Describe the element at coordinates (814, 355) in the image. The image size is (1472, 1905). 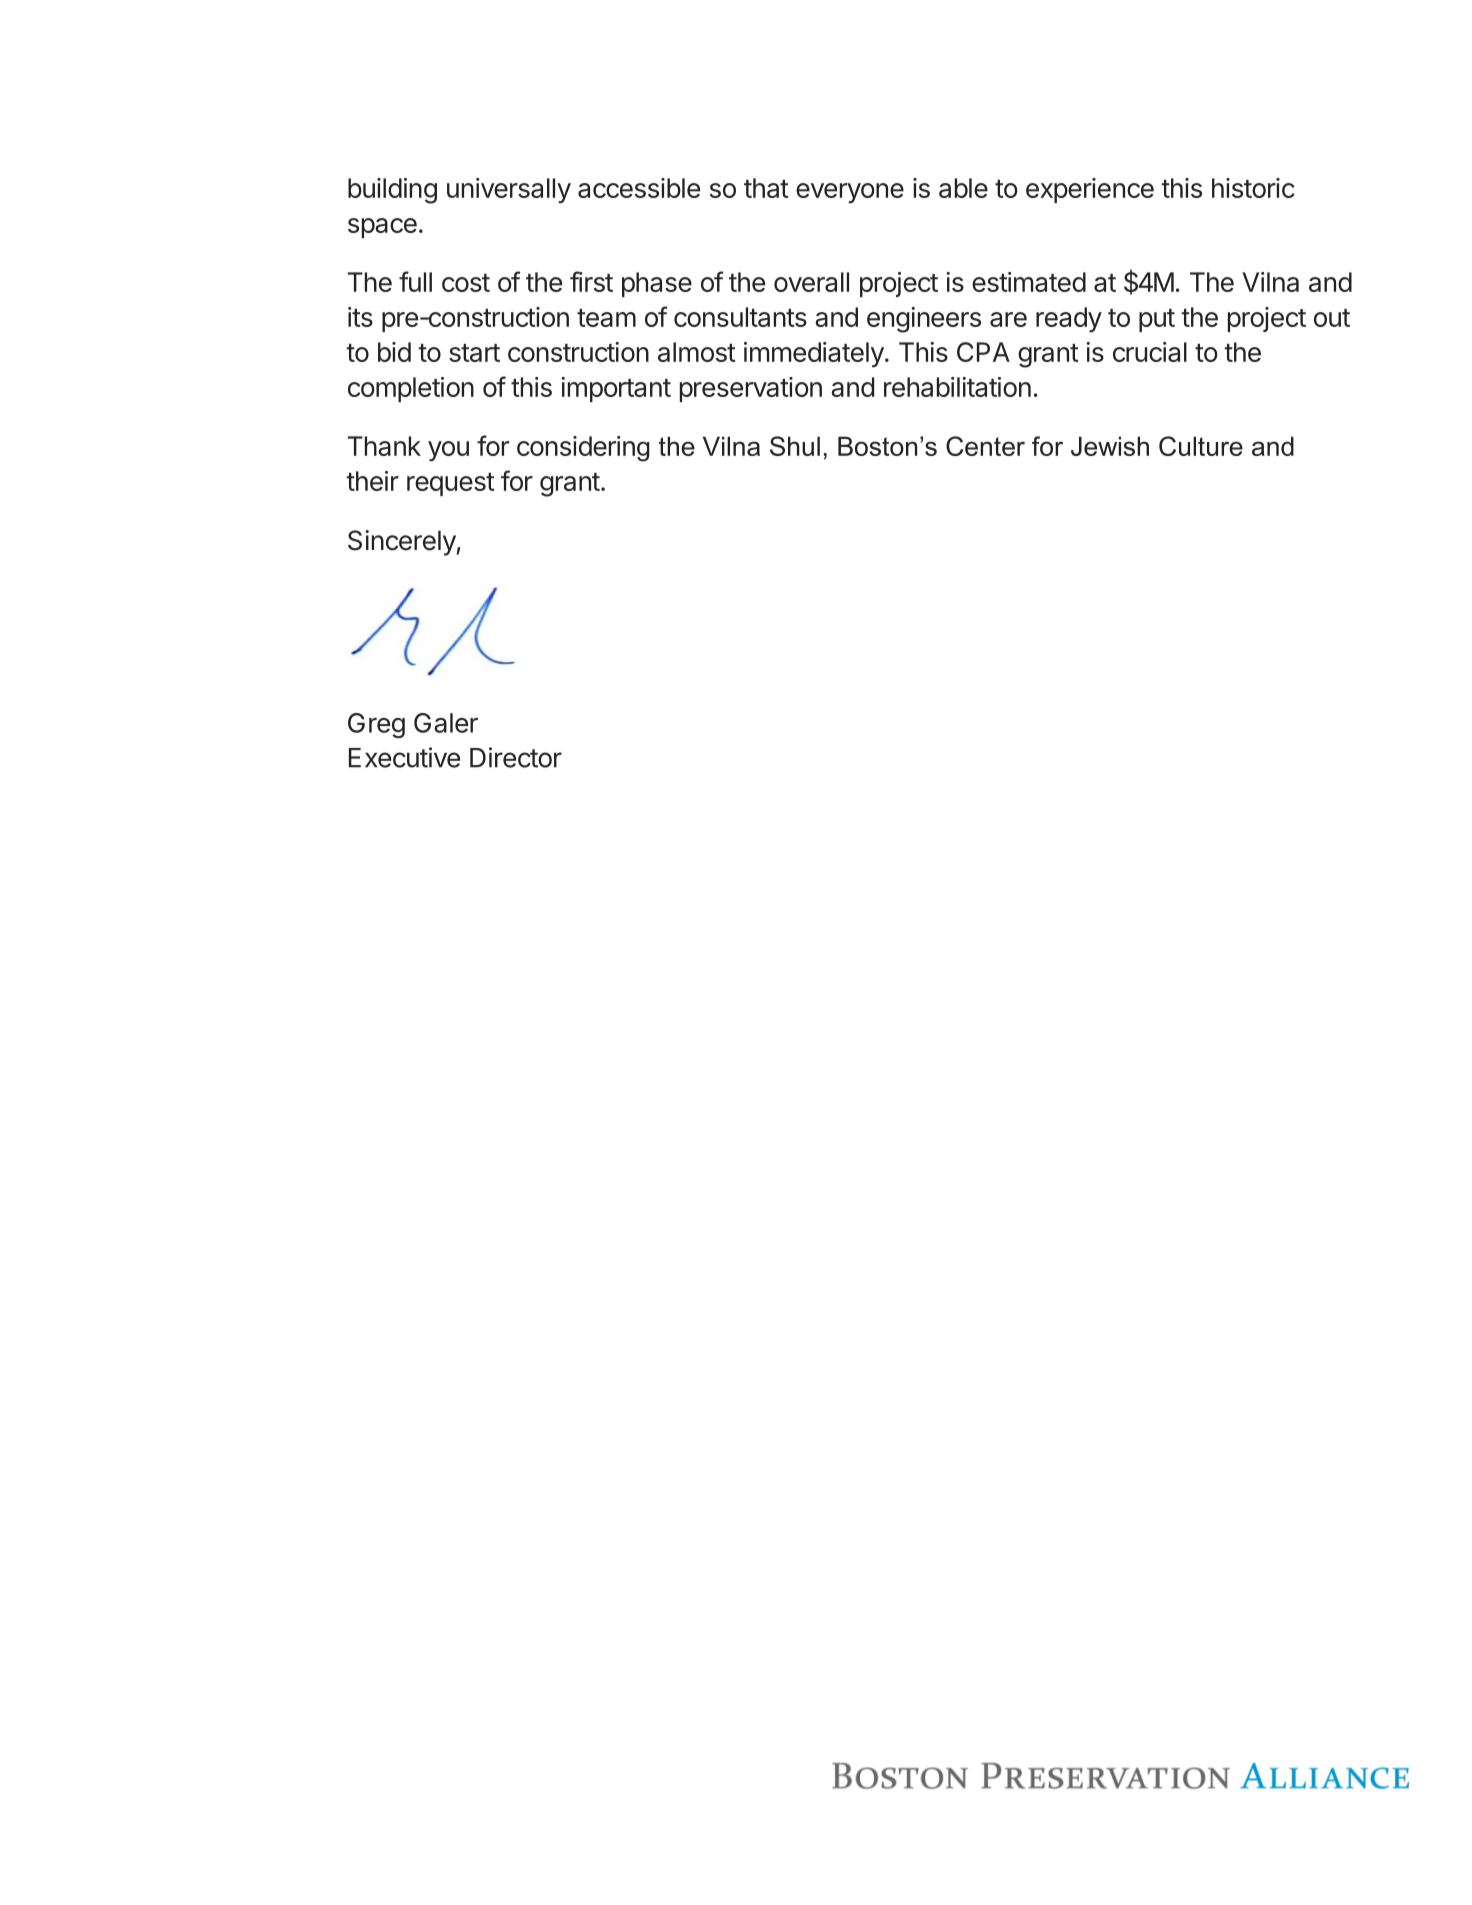
I see `immediately` at that location.
